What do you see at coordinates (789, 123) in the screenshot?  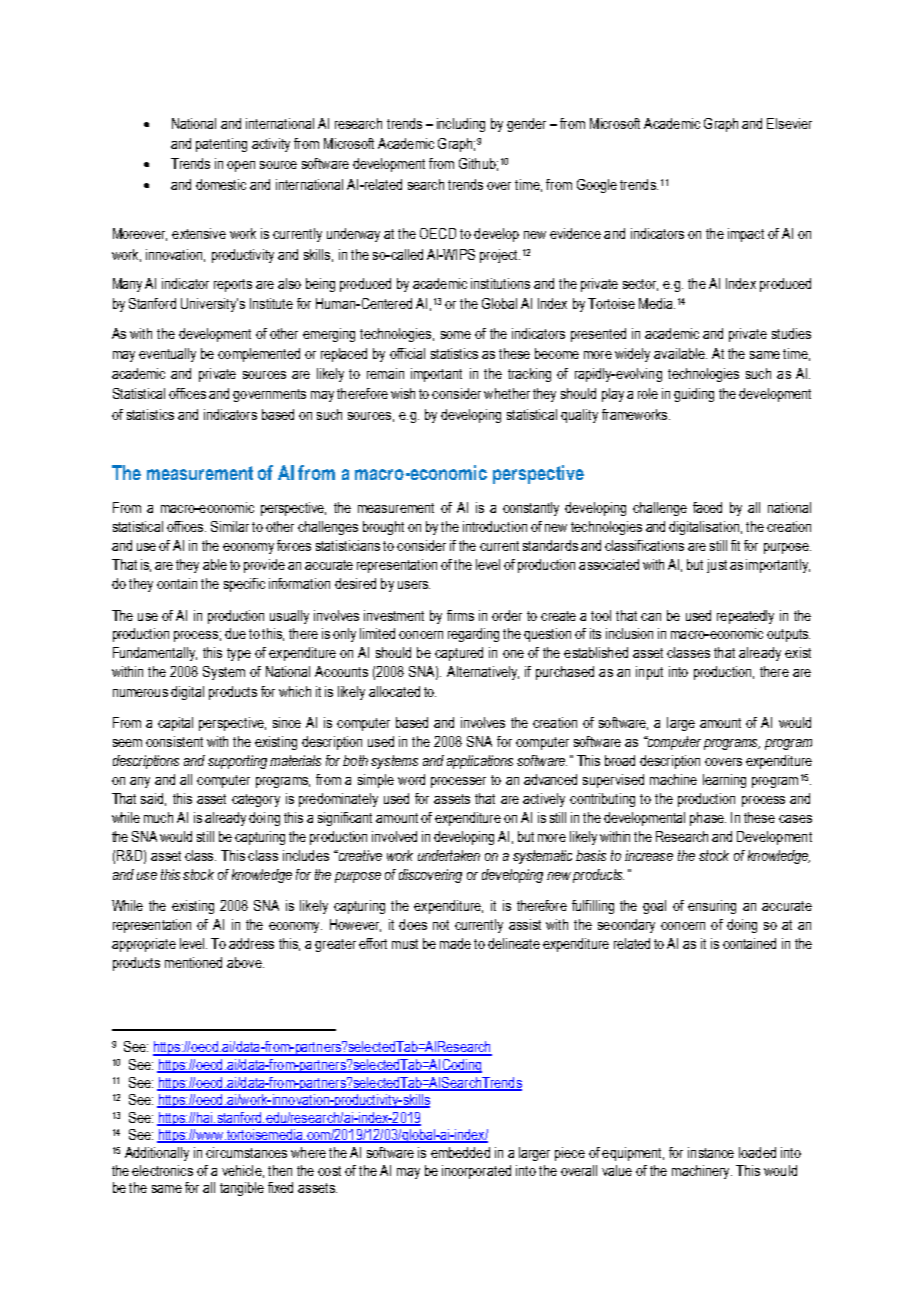 I see `Elsevier` at bounding box center [789, 123].
